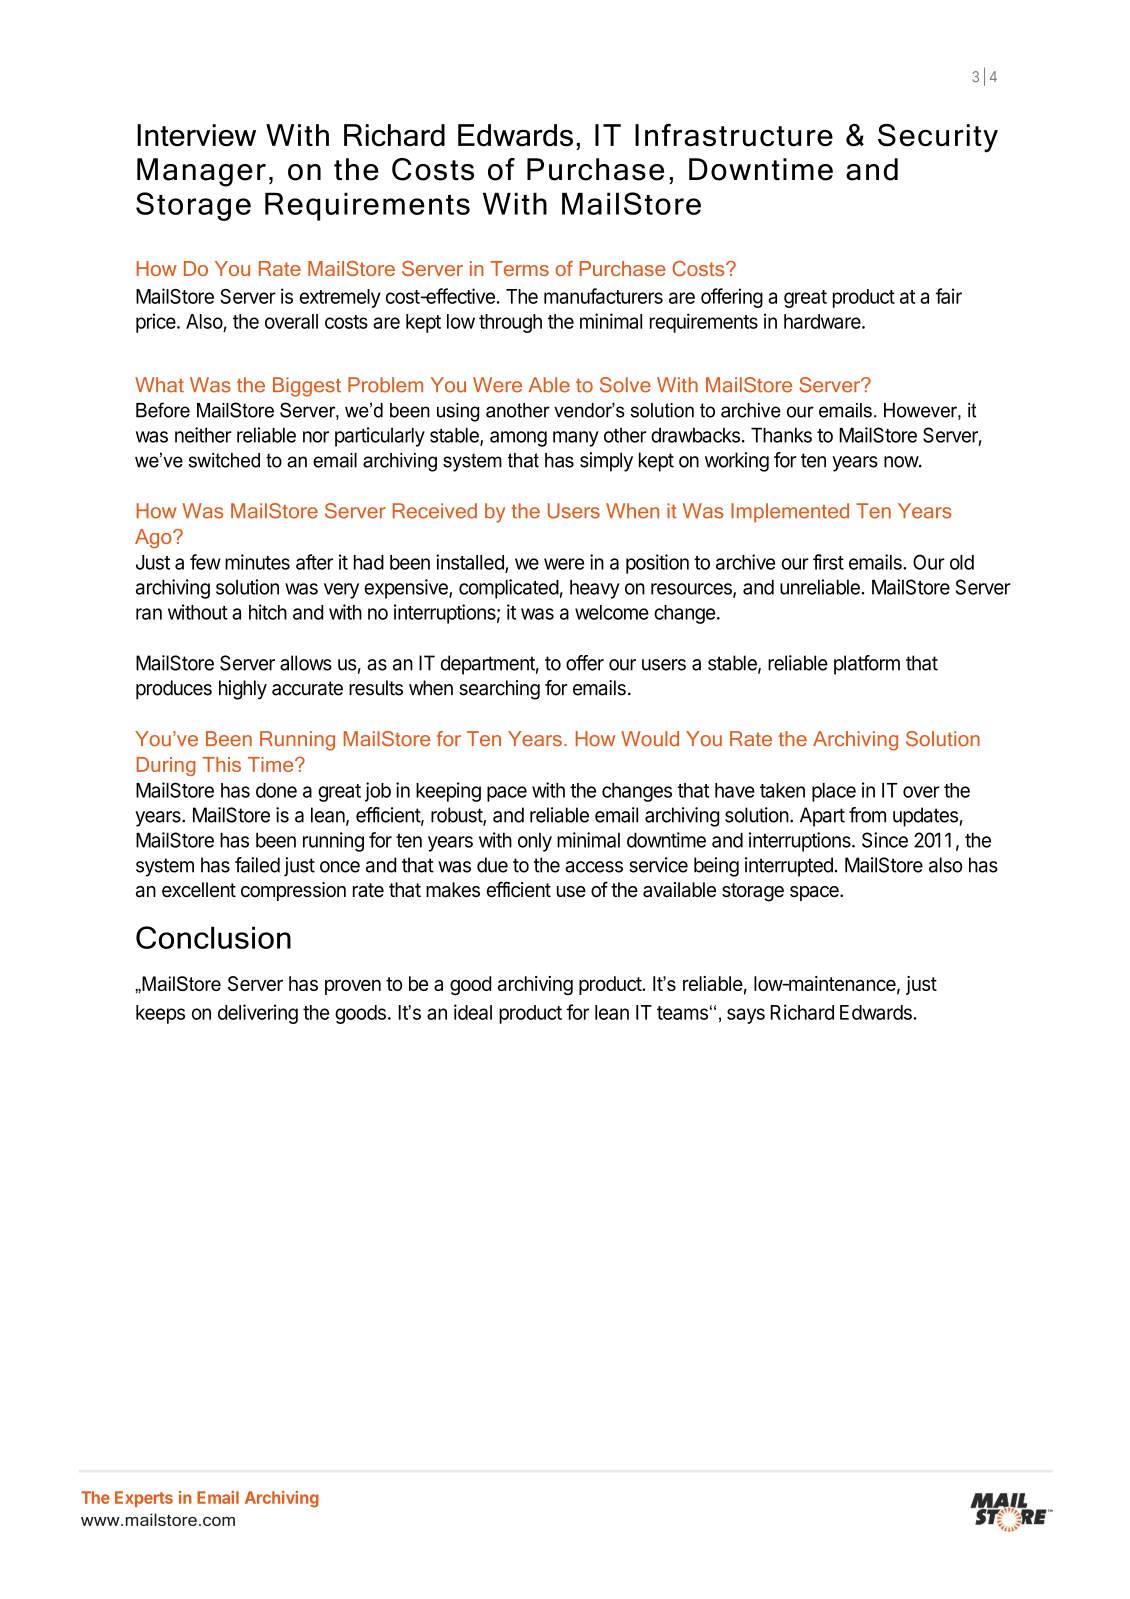  I want to click on says, so click(746, 1016).
